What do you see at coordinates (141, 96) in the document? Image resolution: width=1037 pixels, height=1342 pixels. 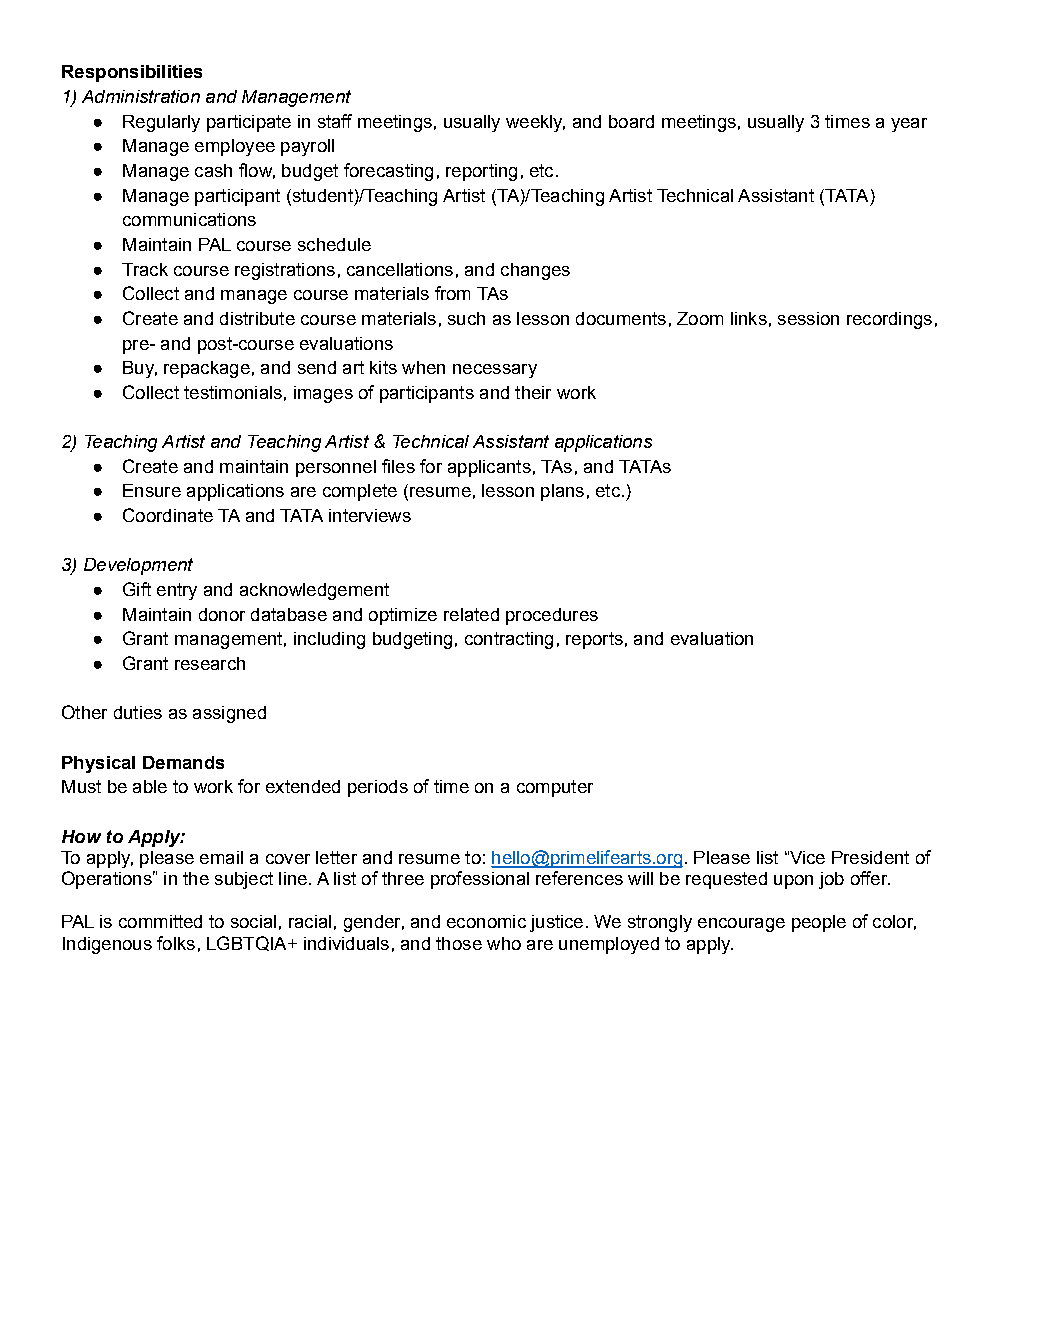 I see `Administration` at bounding box center [141, 96].
